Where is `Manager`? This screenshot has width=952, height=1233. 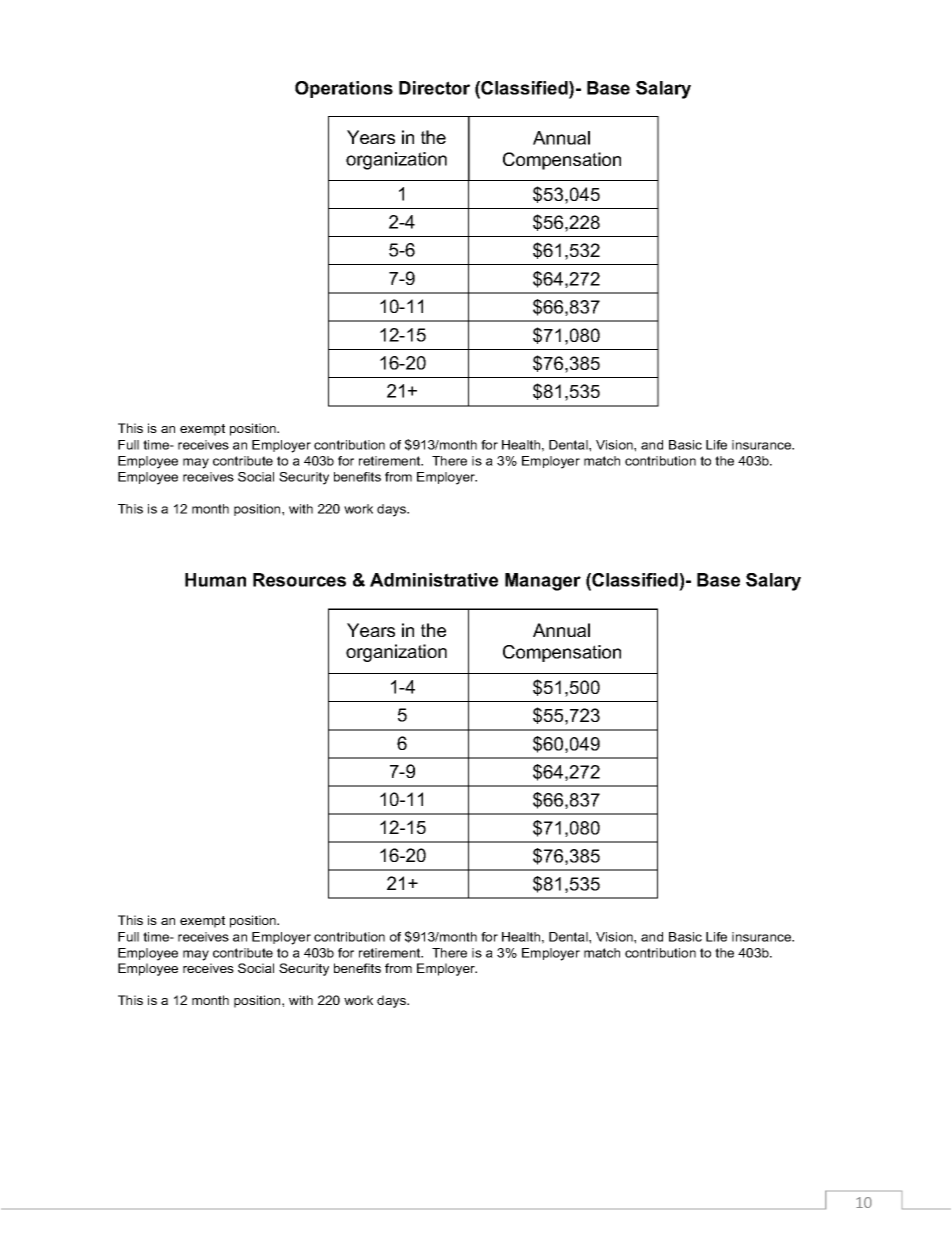
Manager is located at coordinates (543, 582).
